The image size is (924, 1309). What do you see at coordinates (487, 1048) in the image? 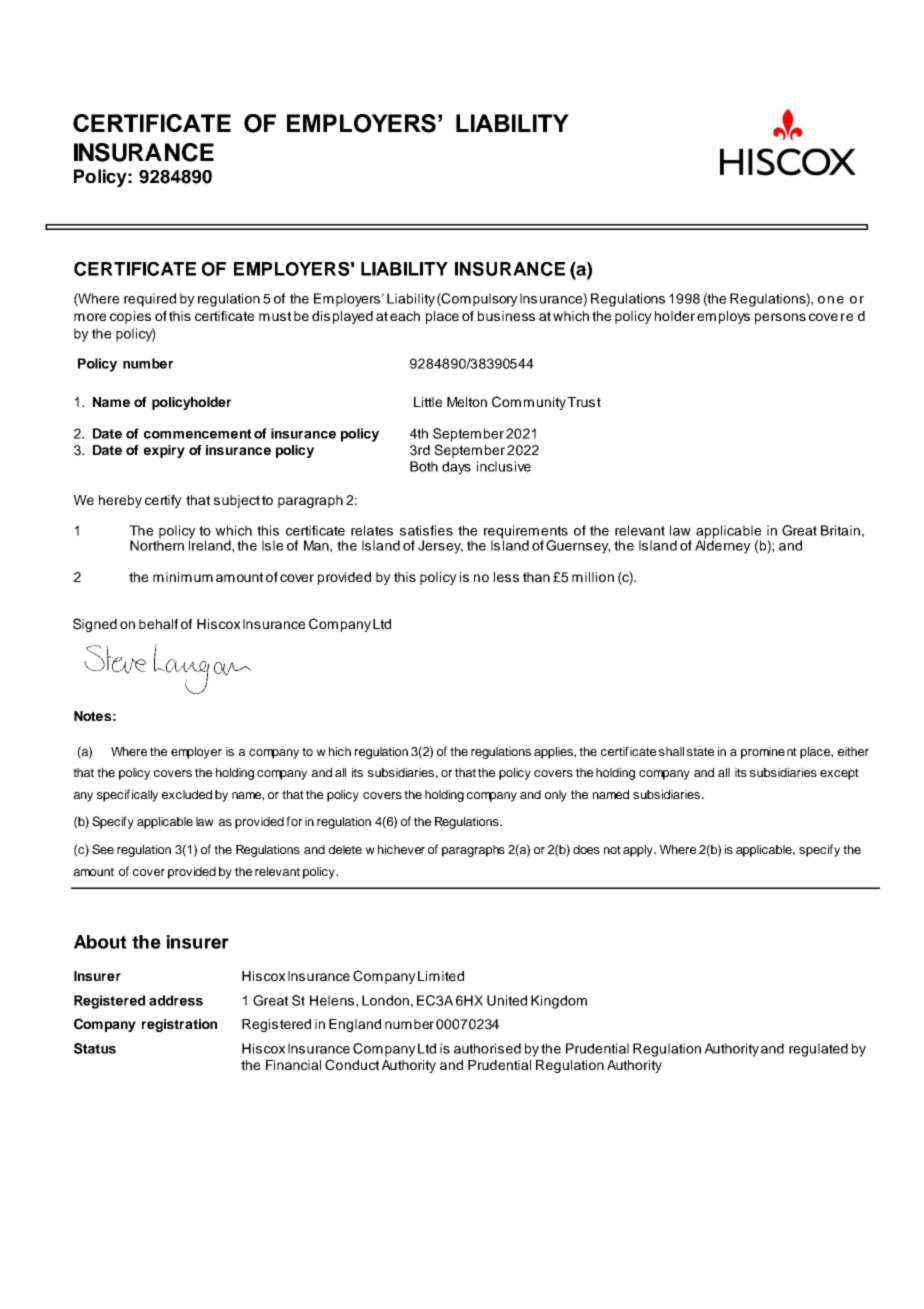
I see `authorised` at bounding box center [487, 1048].
